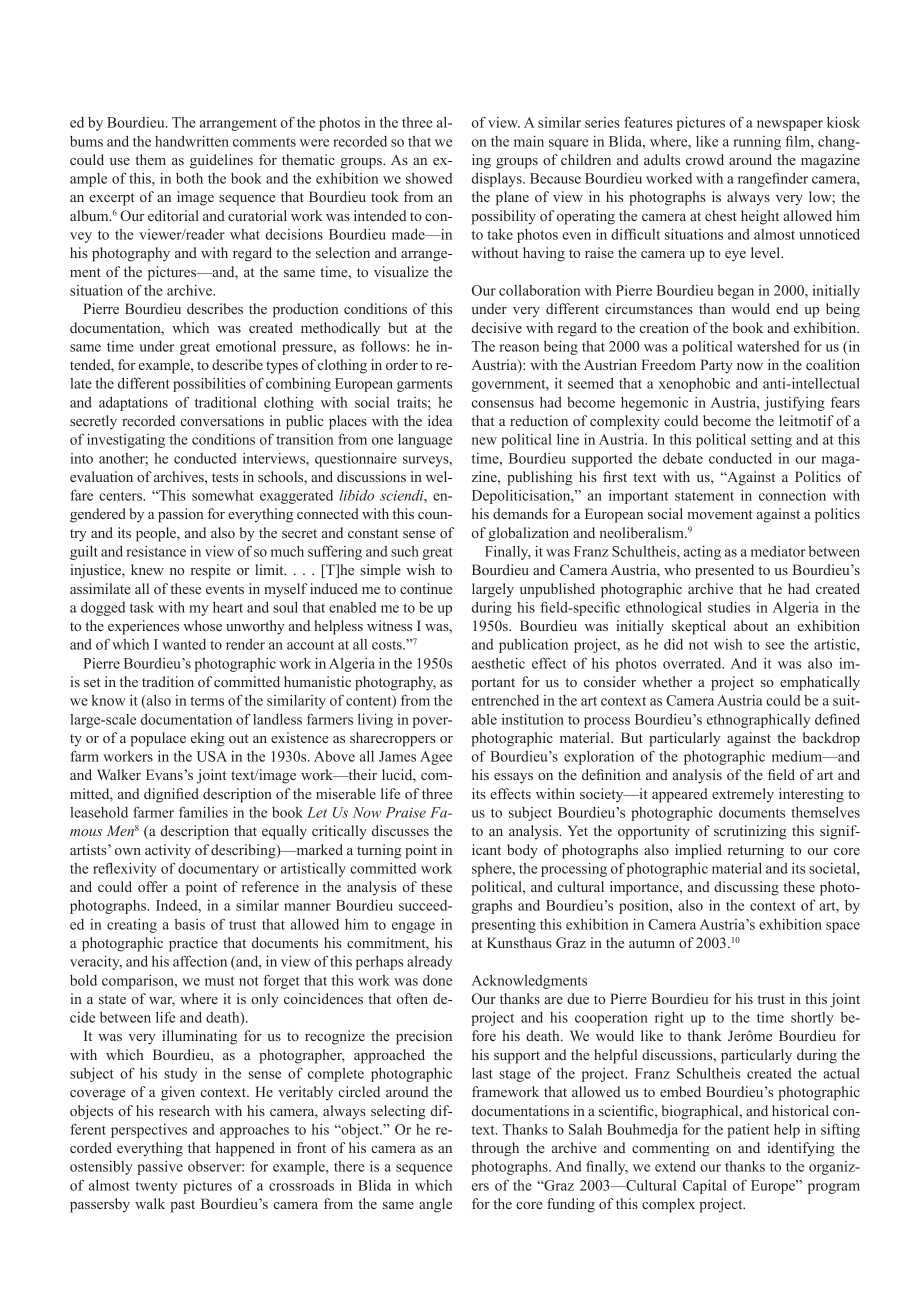 The width and height of the document is (924, 1308). Describe the element at coordinates (757, 143) in the document. I see `running` at that location.
